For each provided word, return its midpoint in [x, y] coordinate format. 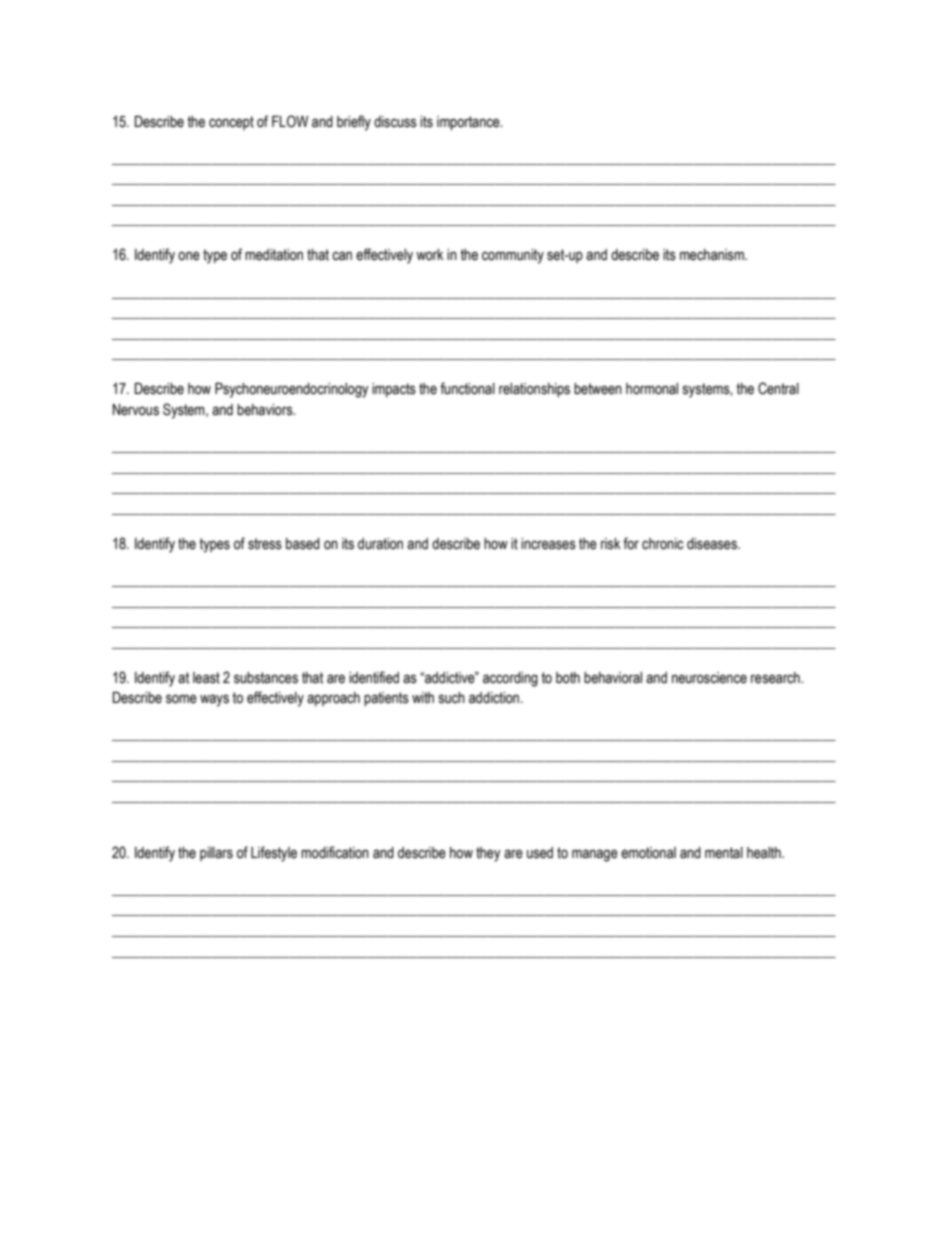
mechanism [713, 255]
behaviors [266, 410]
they [488, 854]
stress [265, 544]
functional [467, 388]
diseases [713, 544]
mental [724, 853]
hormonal [652, 389]
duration [380, 544]
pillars [216, 854]
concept [231, 123]
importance [469, 123]
